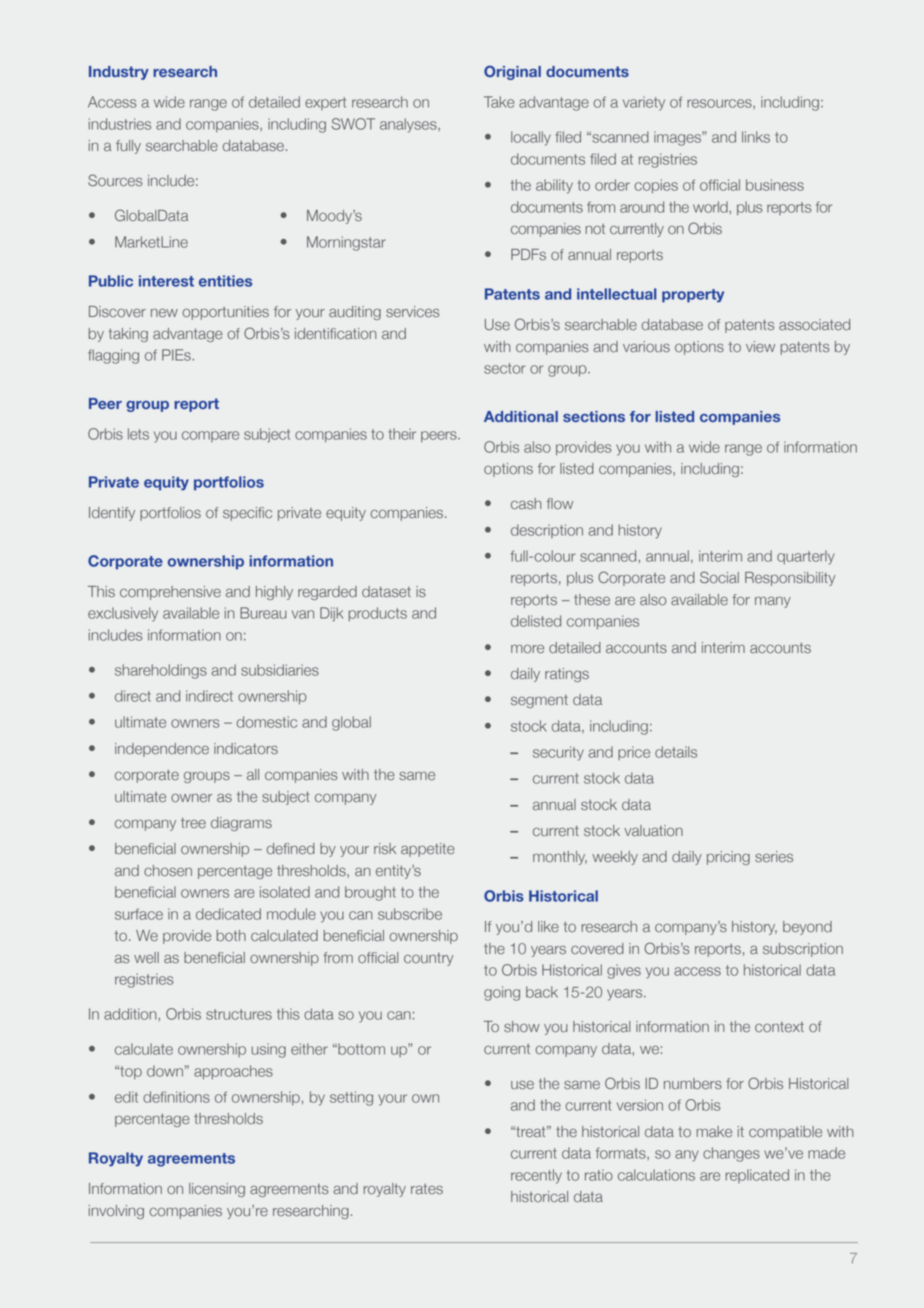 The height and width of the image is (1308, 924). I want to click on more, so click(527, 649).
